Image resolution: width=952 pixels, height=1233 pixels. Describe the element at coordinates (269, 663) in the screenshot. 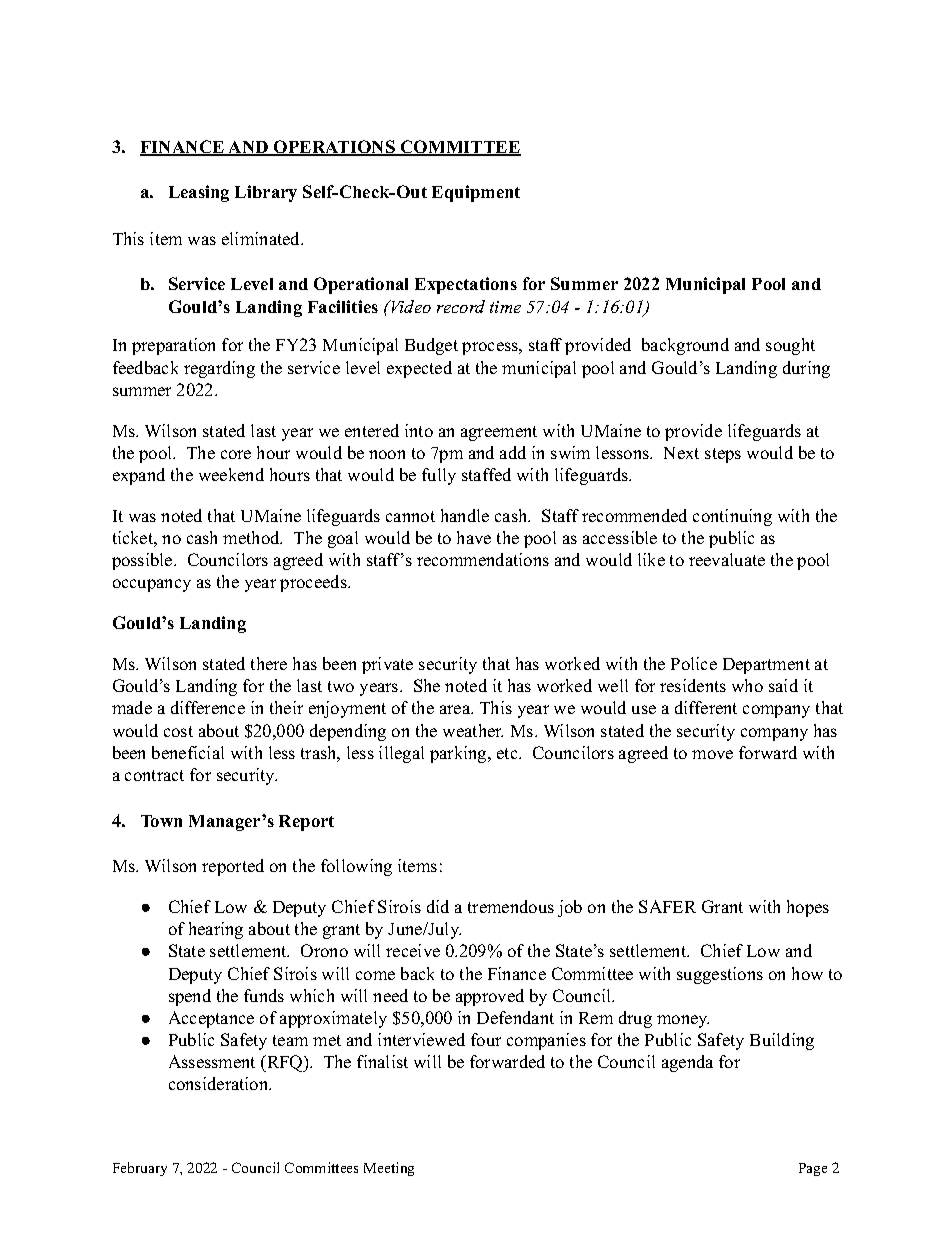

I see `there` at that location.
